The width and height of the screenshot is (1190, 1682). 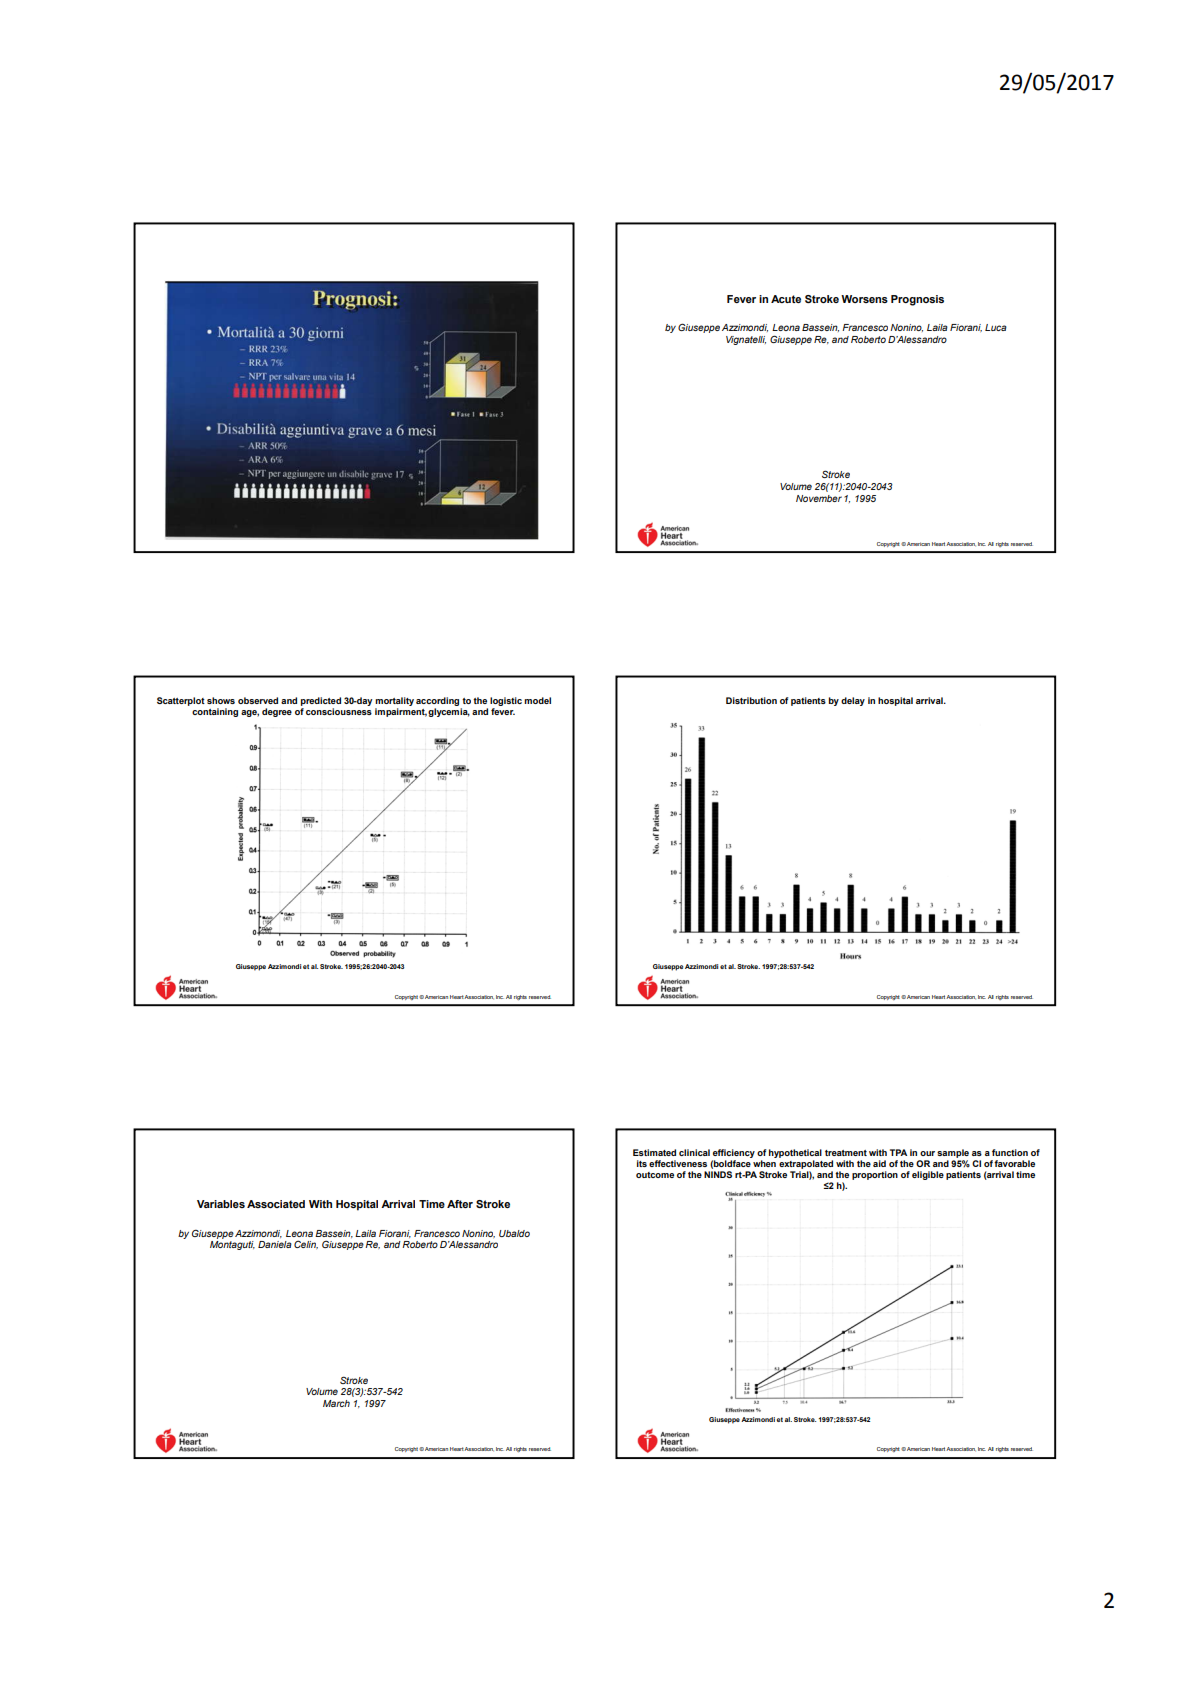 What do you see at coordinates (276, 1204) in the screenshot?
I see `Associated` at bounding box center [276, 1204].
